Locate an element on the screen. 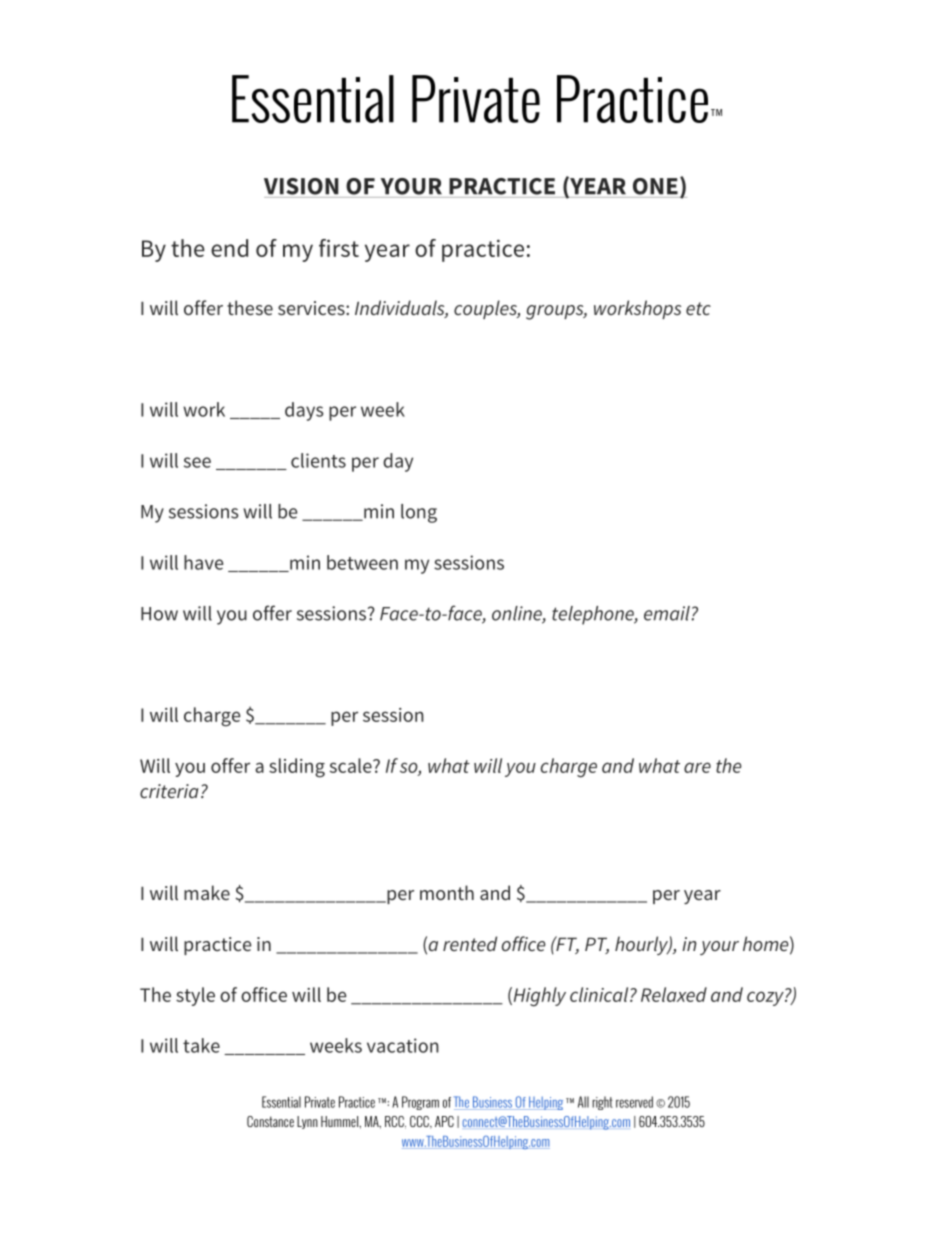 This screenshot has width=952, height=1233. Constance is located at coordinates (270, 1121).
